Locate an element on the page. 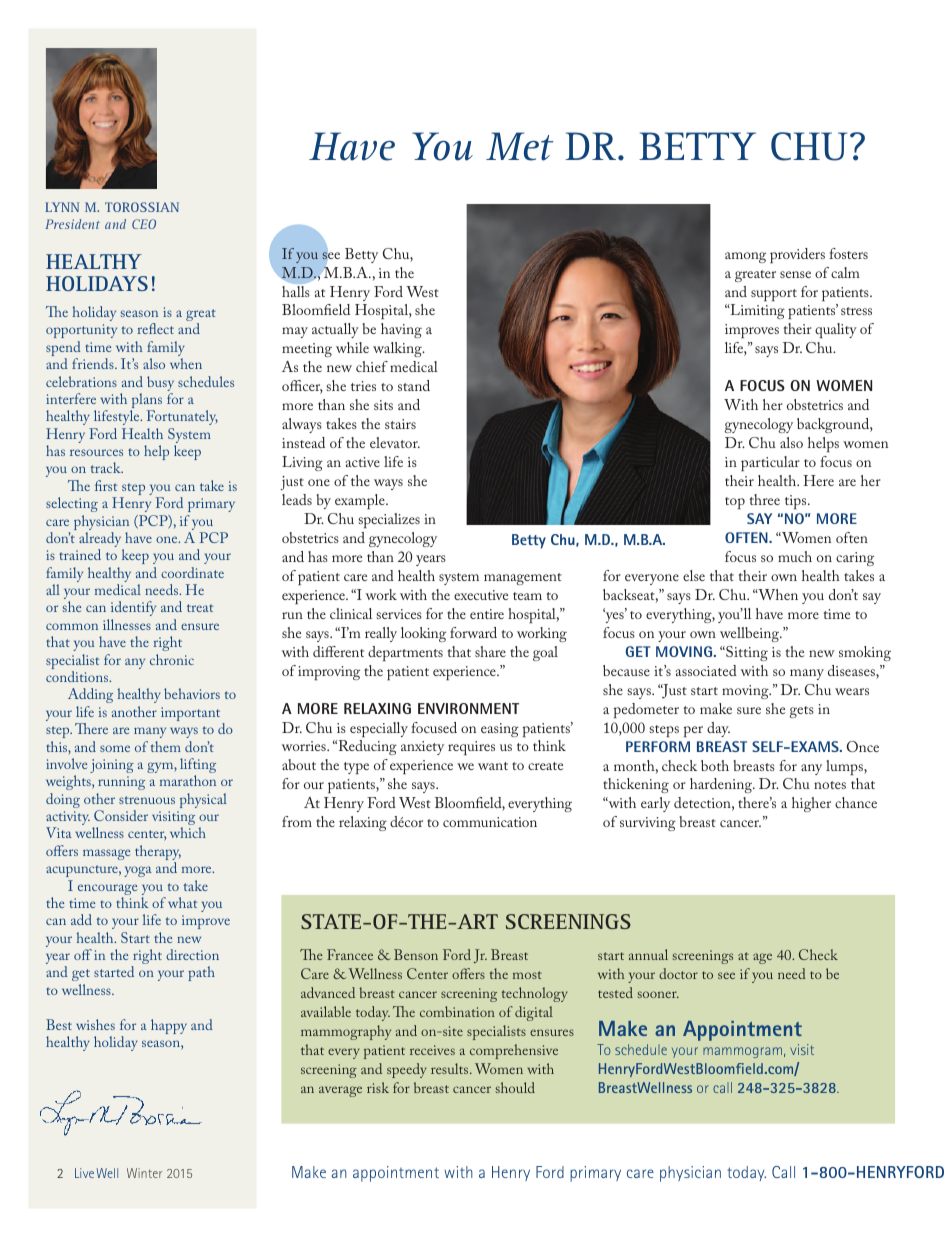 The image size is (952, 1237). doctor is located at coordinates (678, 973).
